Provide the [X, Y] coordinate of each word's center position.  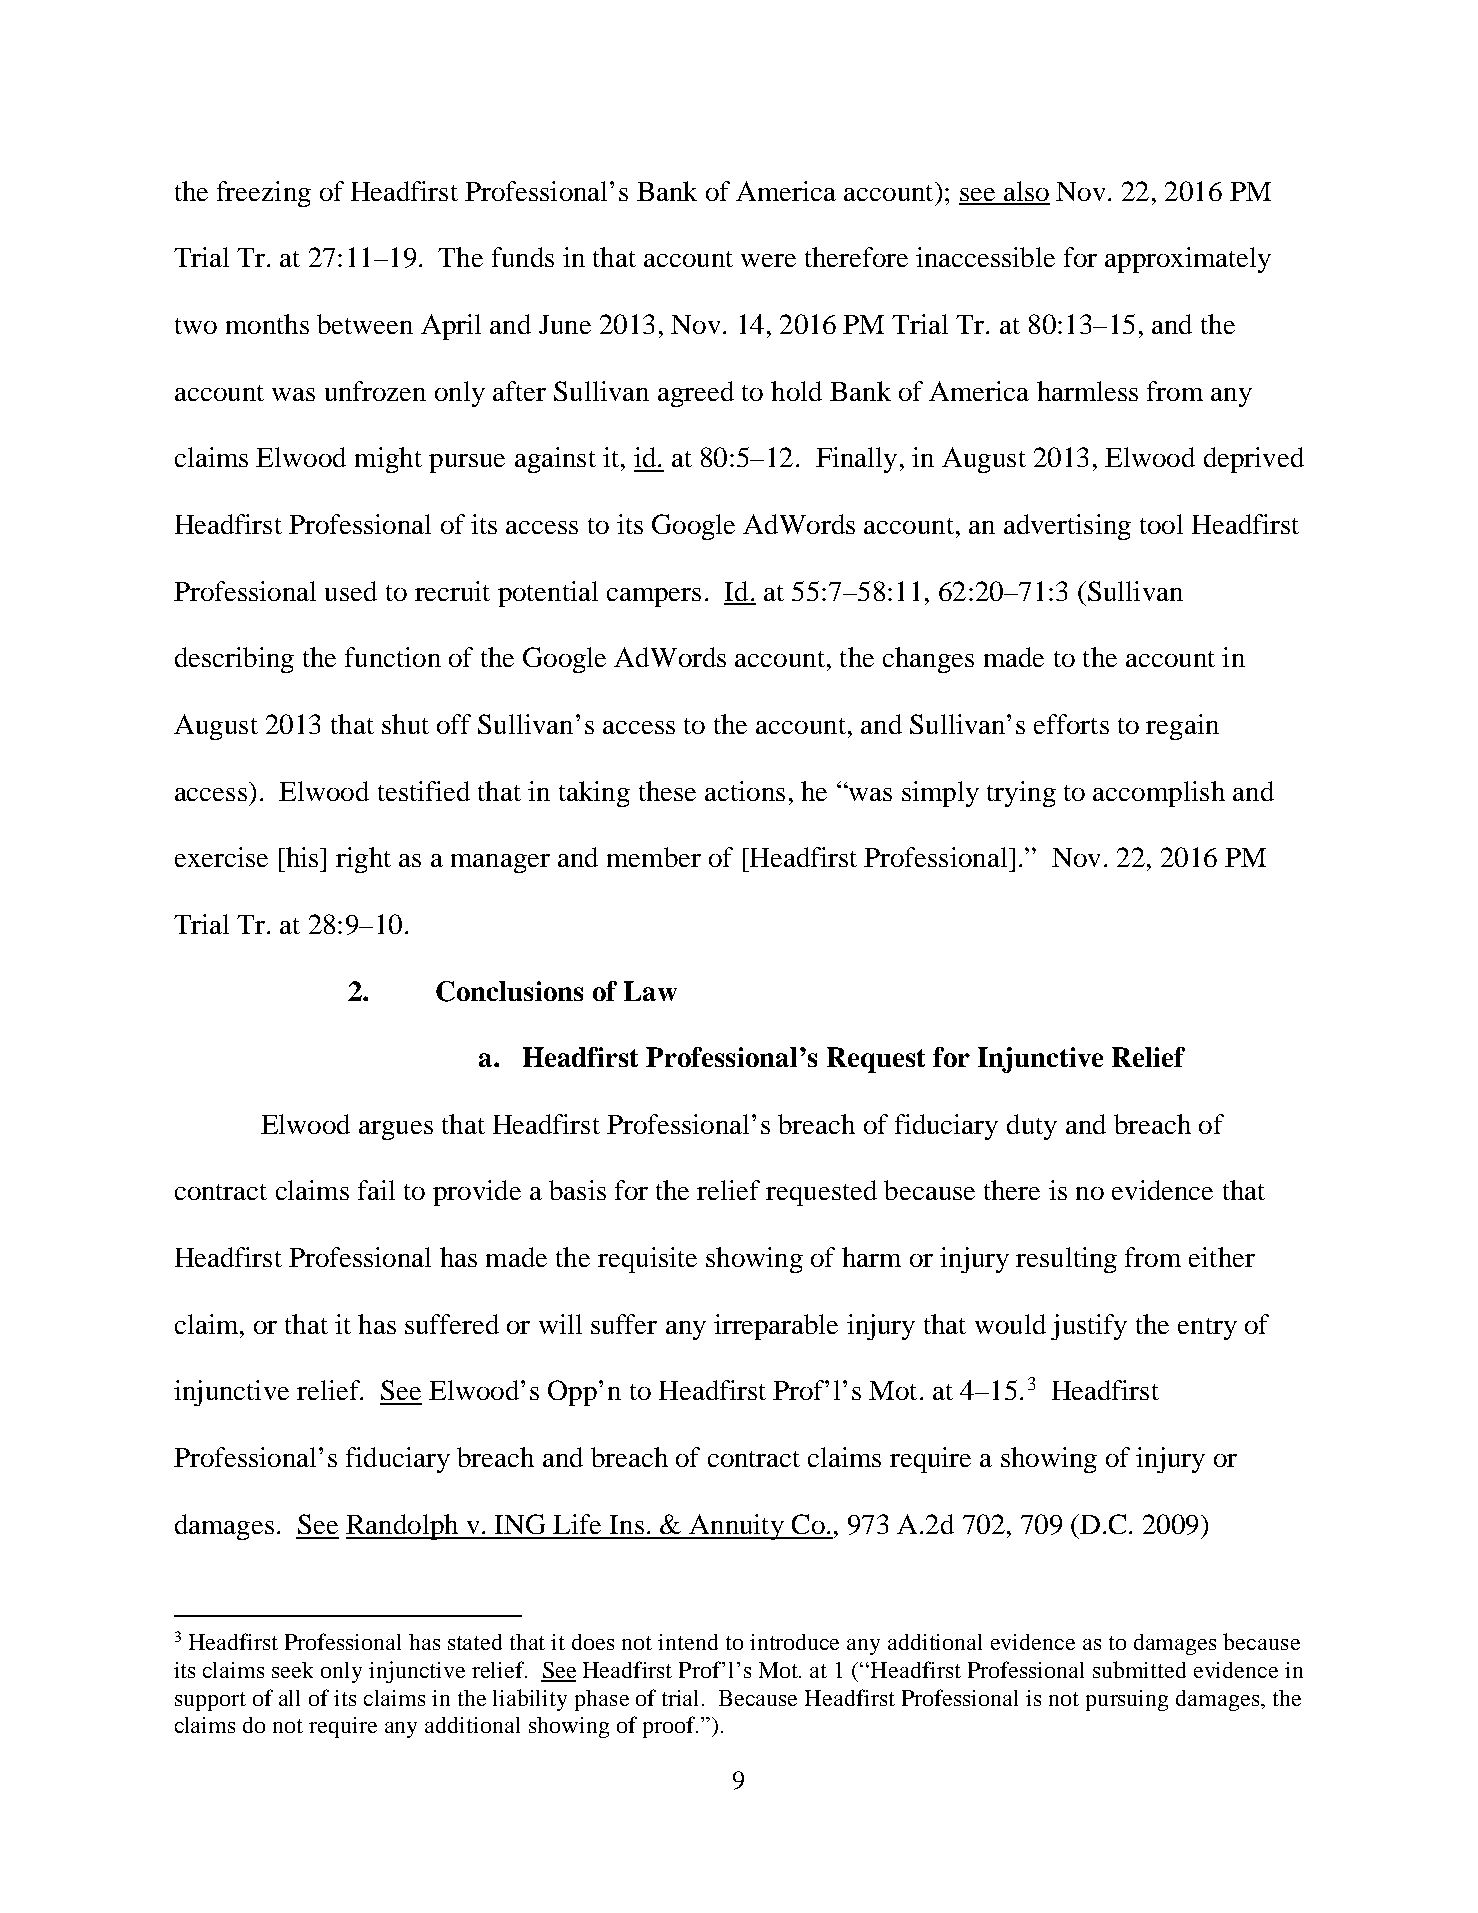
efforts [1071, 724]
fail [376, 1190]
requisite [647, 1260]
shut [405, 724]
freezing [264, 194]
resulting [1066, 1260]
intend [688, 1642]
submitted [1139, 1669]
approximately [1188, 260]
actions [745, 791]
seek [292, 1670]
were [768, 260]
